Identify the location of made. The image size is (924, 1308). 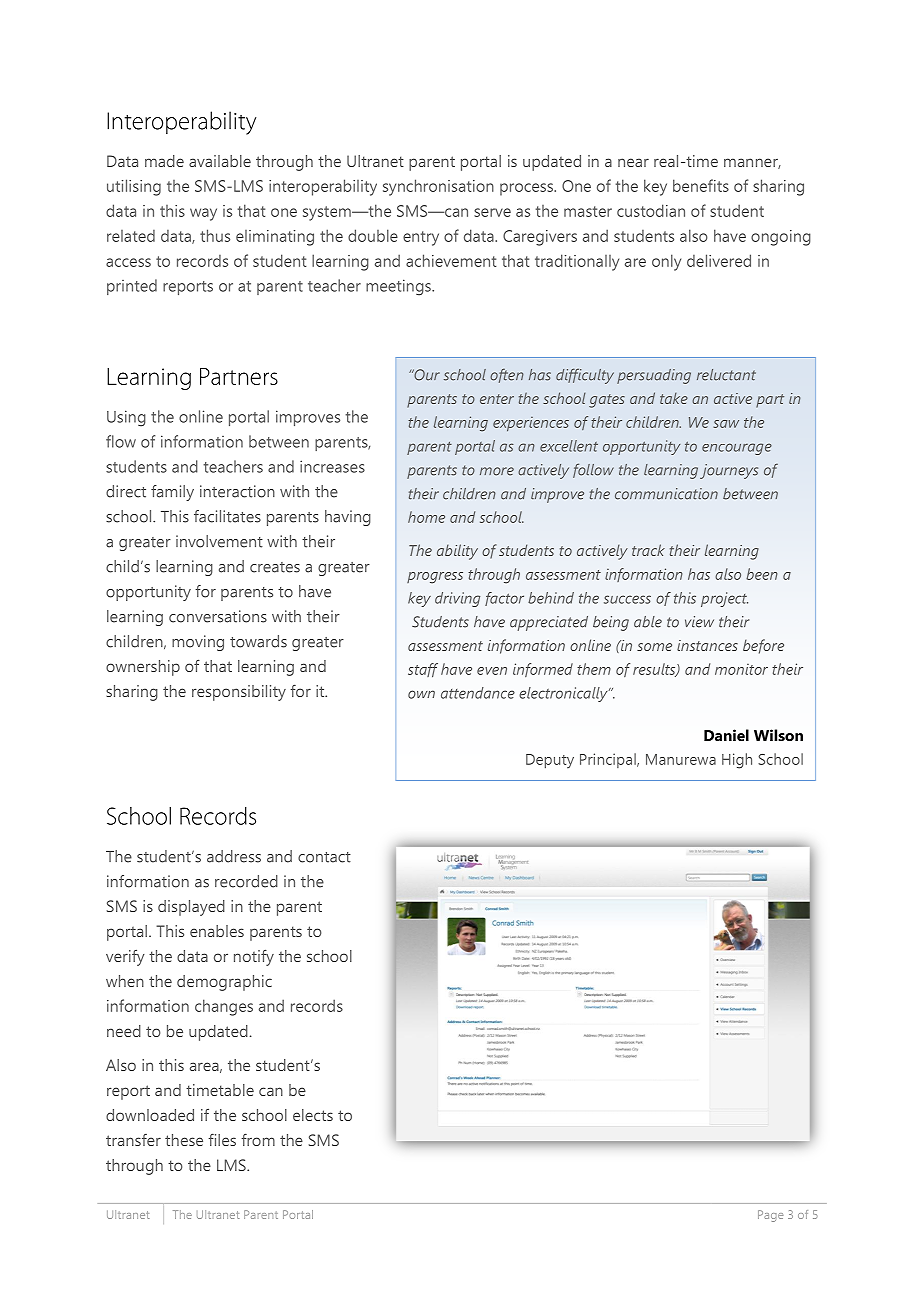
(164, 161).
